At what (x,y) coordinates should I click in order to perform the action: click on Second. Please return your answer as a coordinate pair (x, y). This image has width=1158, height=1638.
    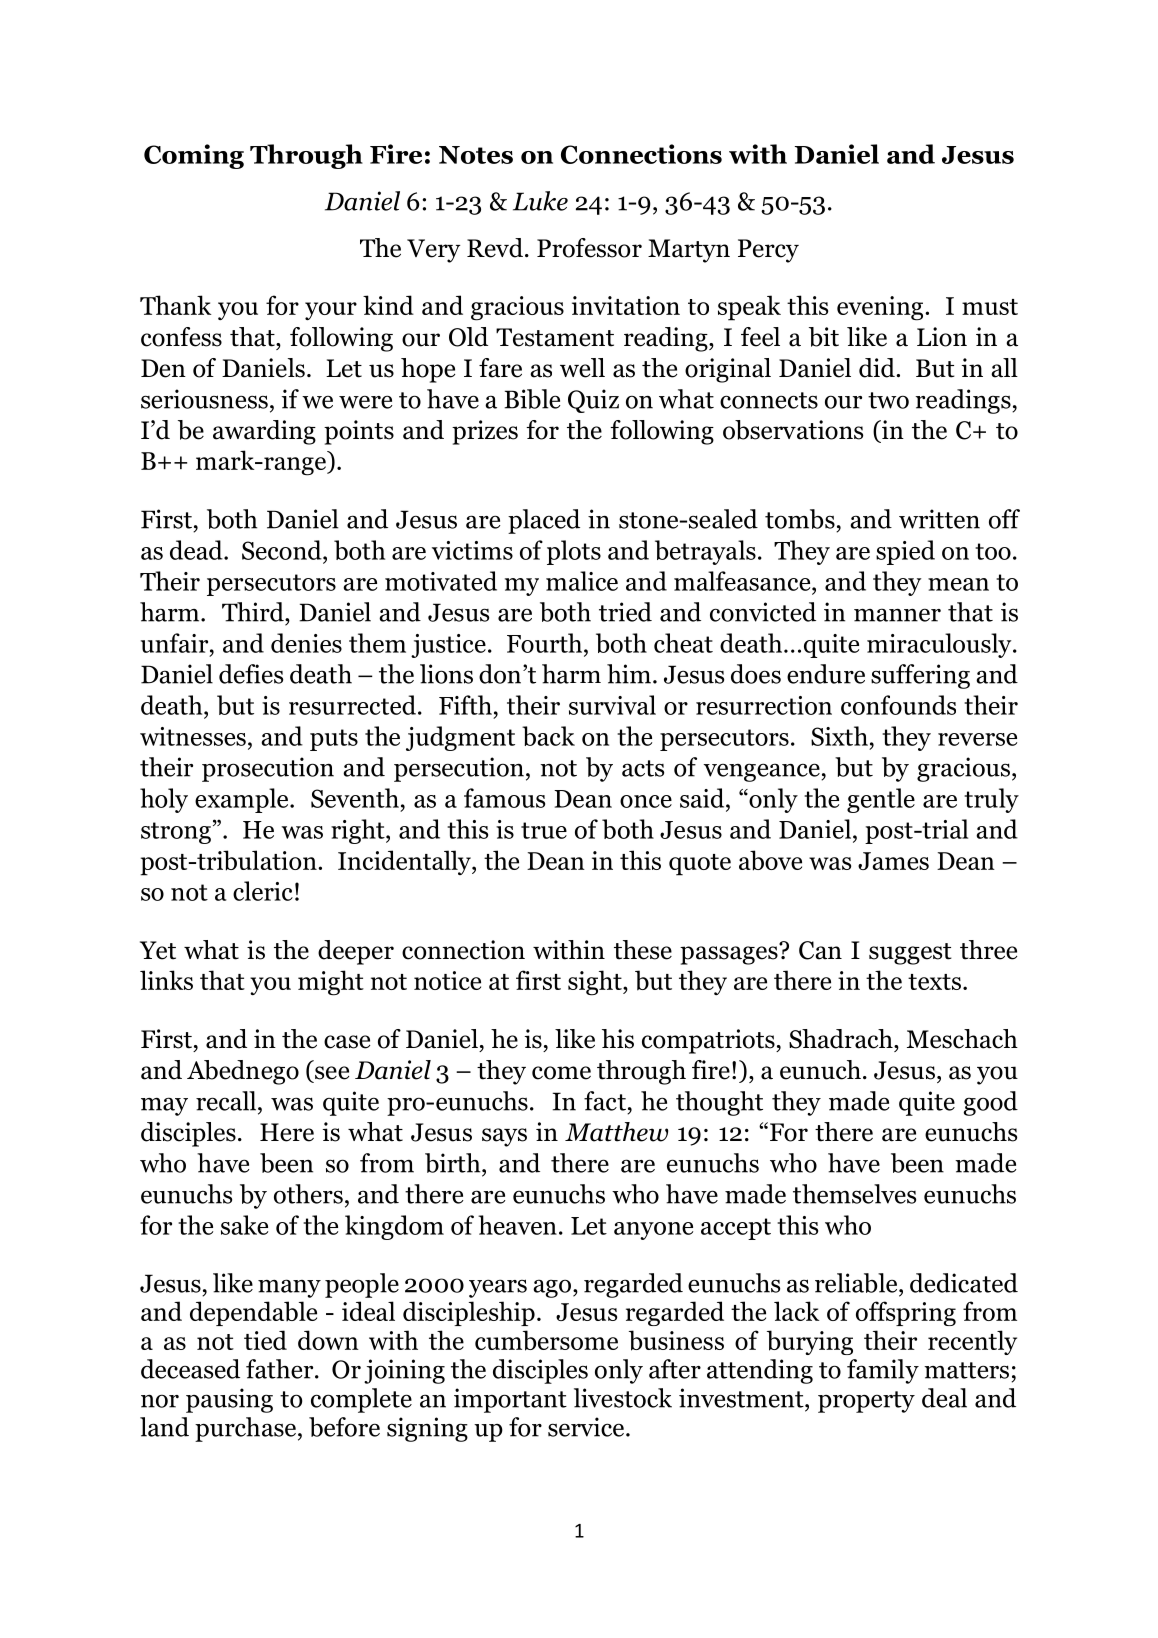
    Looking at the image, I should click on (283, 550).
